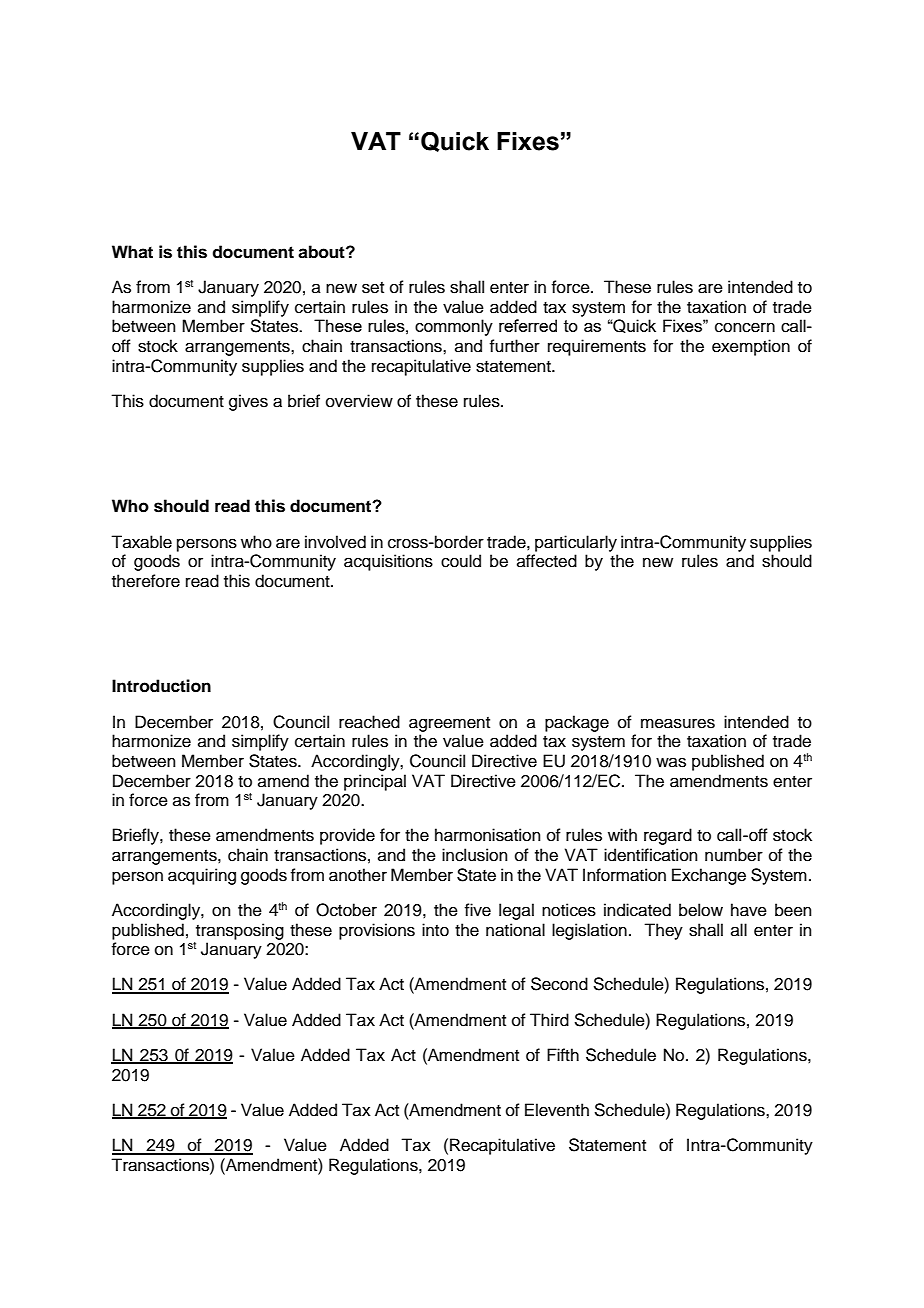 This page has width=924, height=1308. Describe the element at coordinates (132, 252) in the page. I see `What` at that location.
